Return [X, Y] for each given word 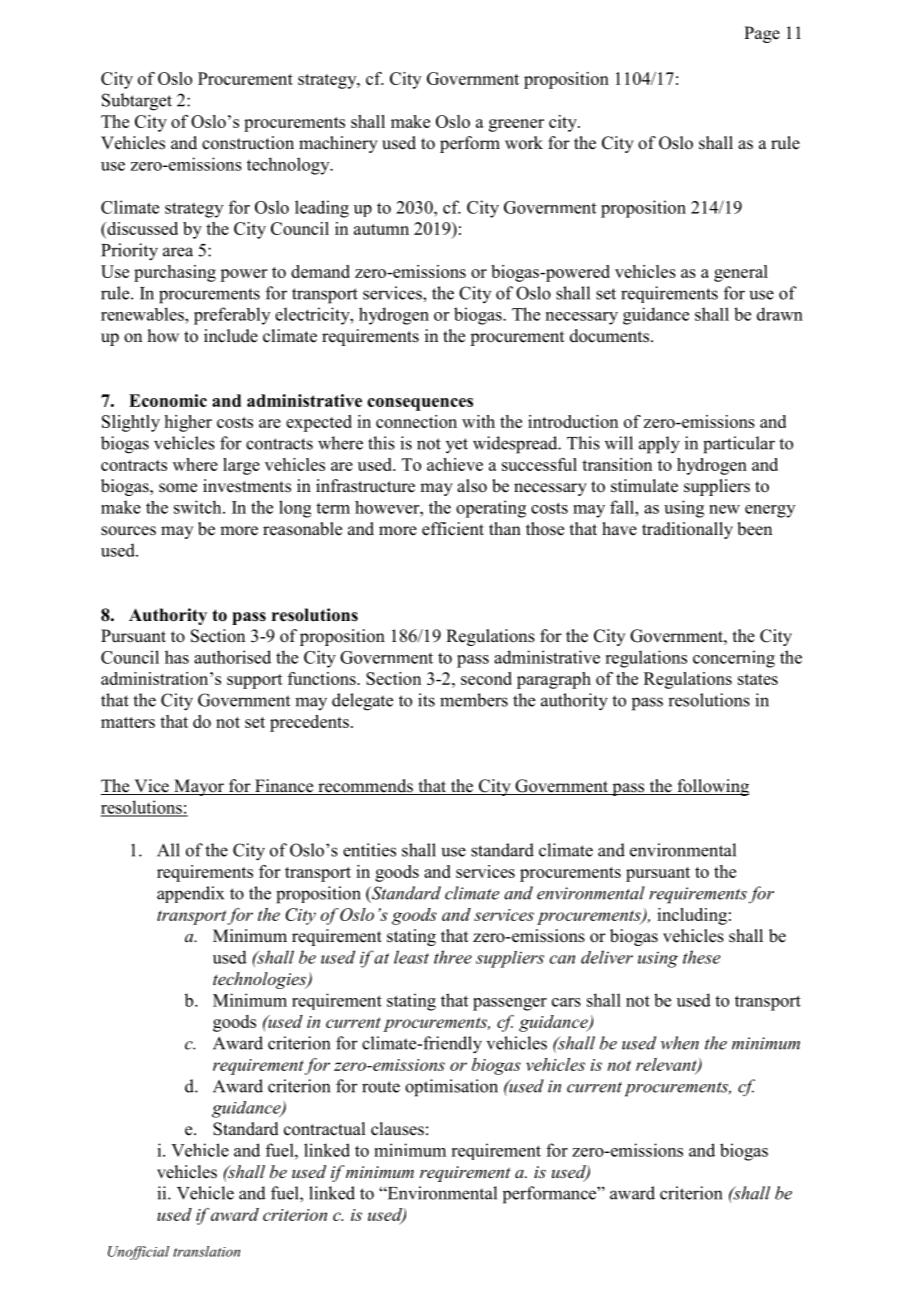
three [453, 957]
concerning [734, 659]
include [231, 336]
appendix [190, 894]
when [680, 1043]
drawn [780, 314]
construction [248, 143]
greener [516, 125]
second [486, 678]
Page [762, 34]
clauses [397, 1129]
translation [206, 1251]
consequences [420, 404]
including [692, 916]
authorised [232, 657]
